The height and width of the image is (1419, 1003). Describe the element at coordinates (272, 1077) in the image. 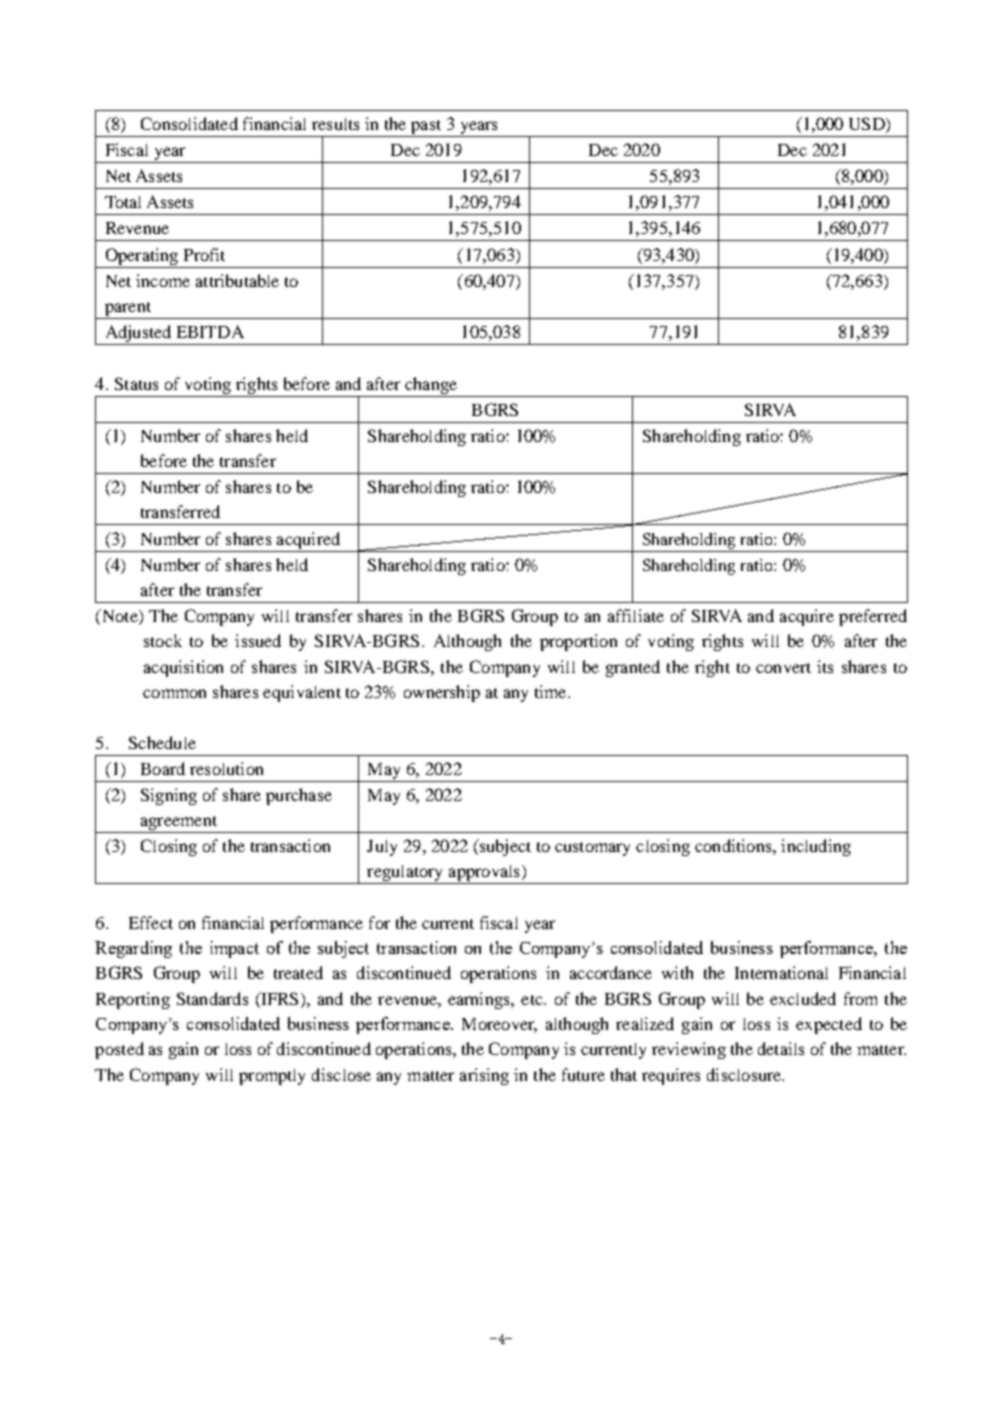

I see `promptly` at that location.
